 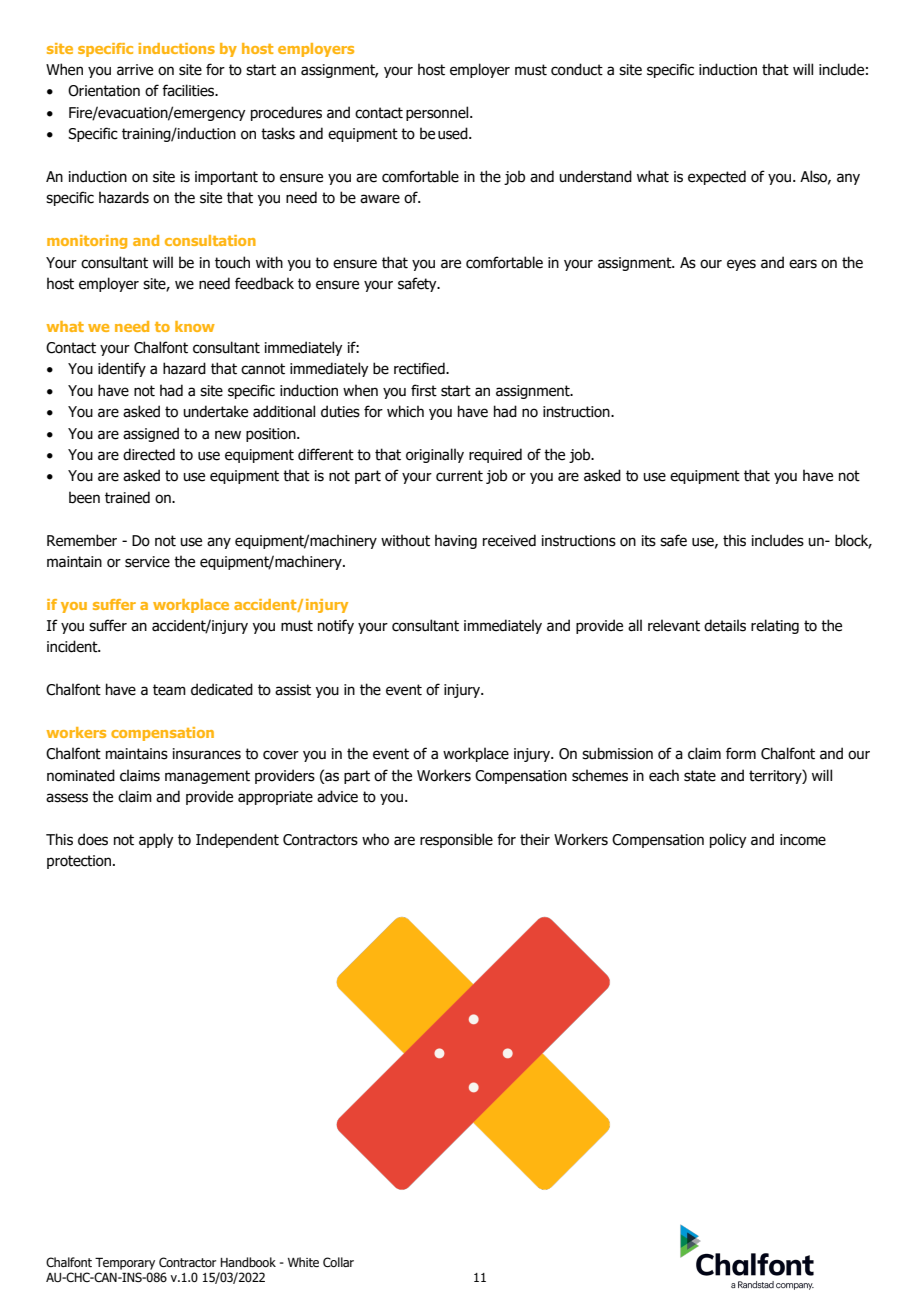 What do you see at coordinates (438, 113) in the screenshot?
I see `personnel` at bounding box center [438, 113].
